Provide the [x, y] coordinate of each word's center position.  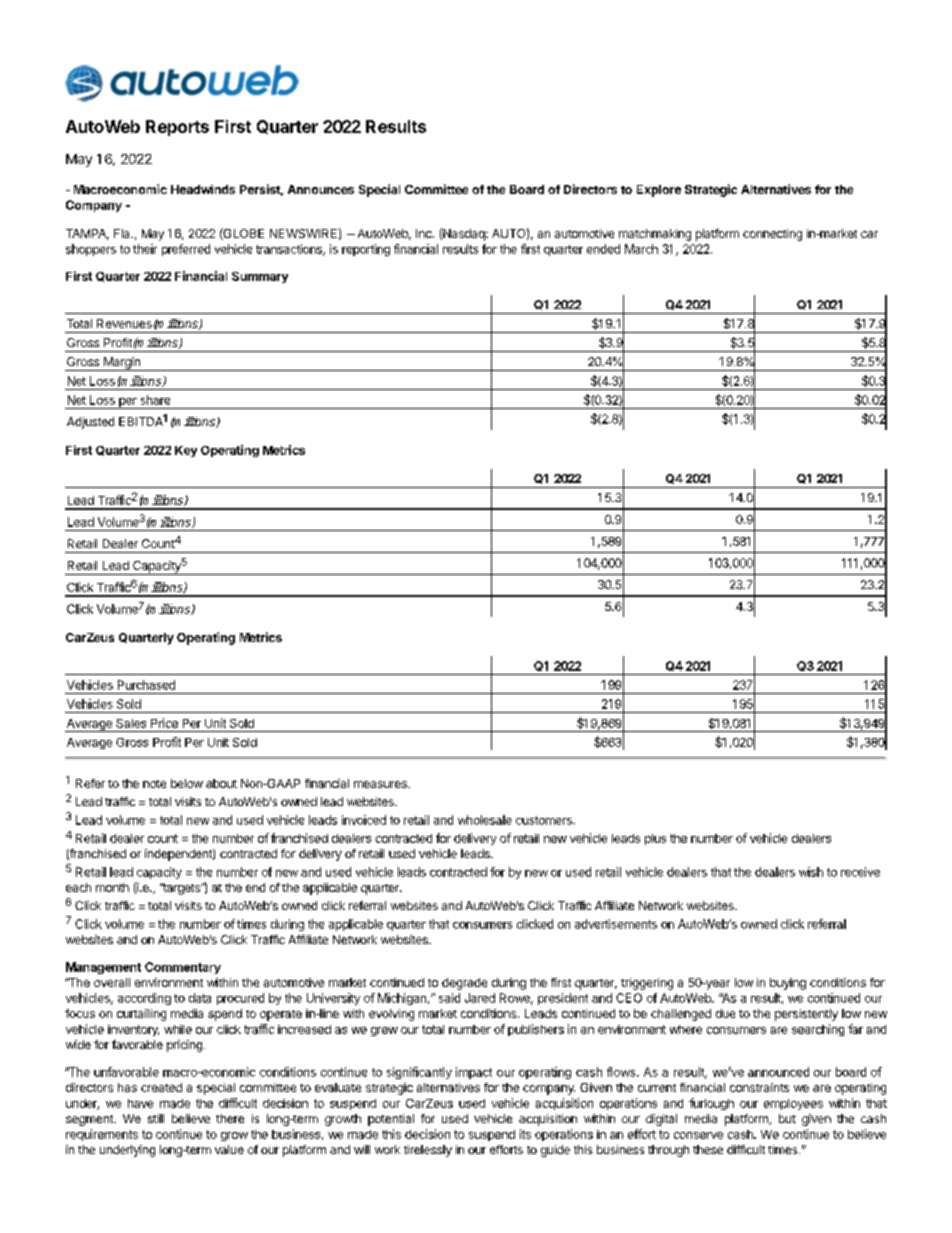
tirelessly [428, 1151]
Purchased [146, 685]
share [155, 400]
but [787, 1118]
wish [811, 872]
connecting [772, 235]
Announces [321, 189]
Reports [177, 128]
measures [381, 784]
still [156, 1118]
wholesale [485, 820]
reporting [366, 250]
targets [181, 889]
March [641, 249]
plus [655, 839]
